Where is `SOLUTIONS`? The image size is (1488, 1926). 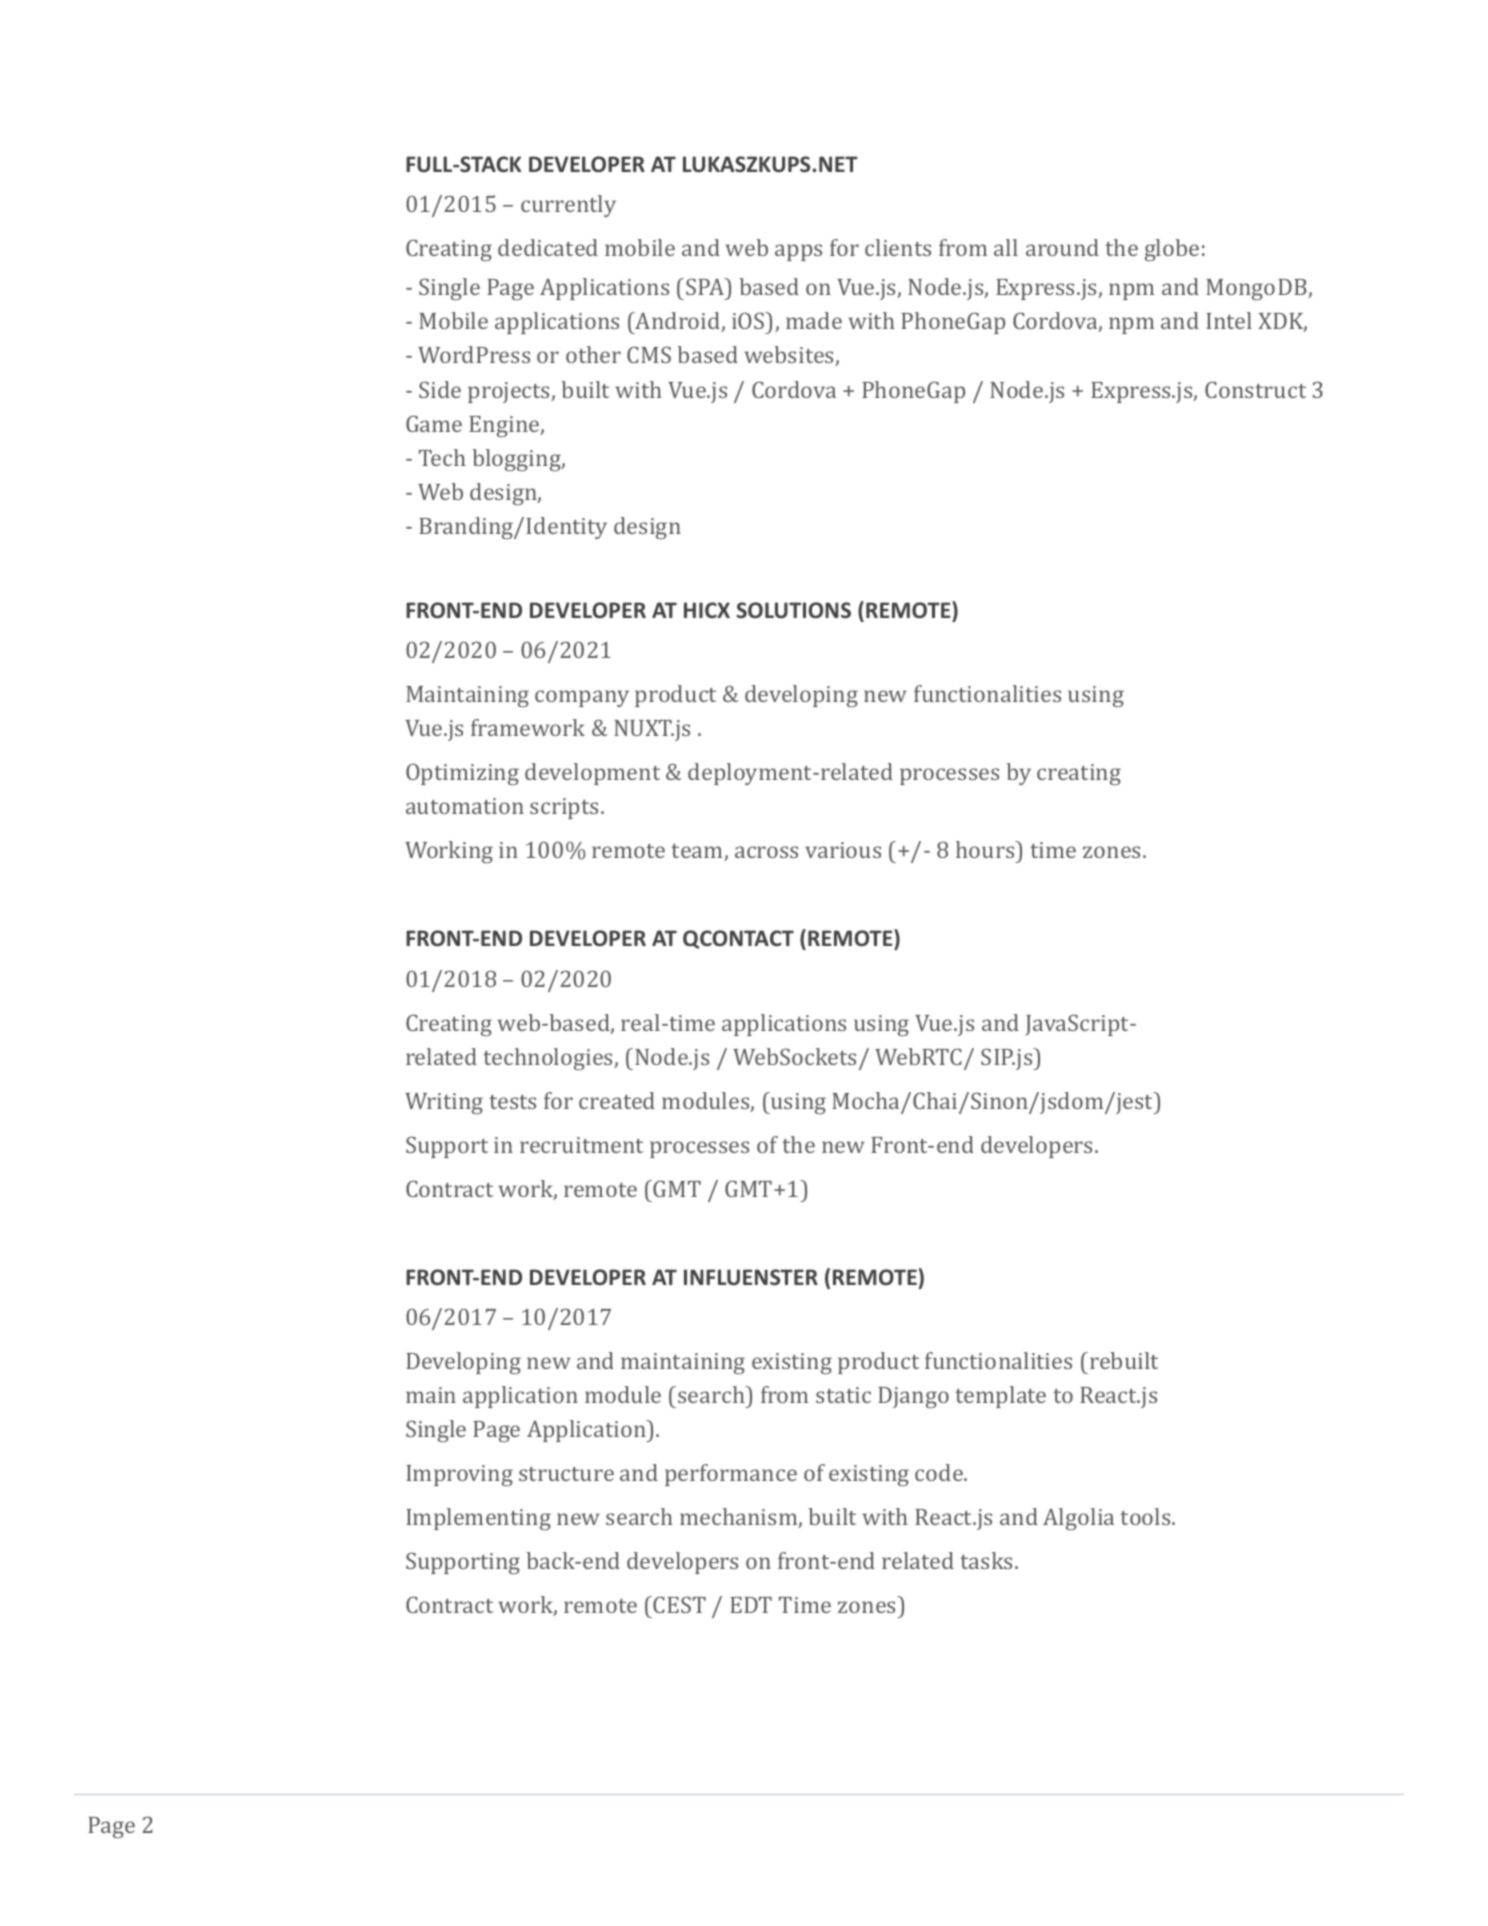 SOLUTIONS is located at coordinates (794, 610).
